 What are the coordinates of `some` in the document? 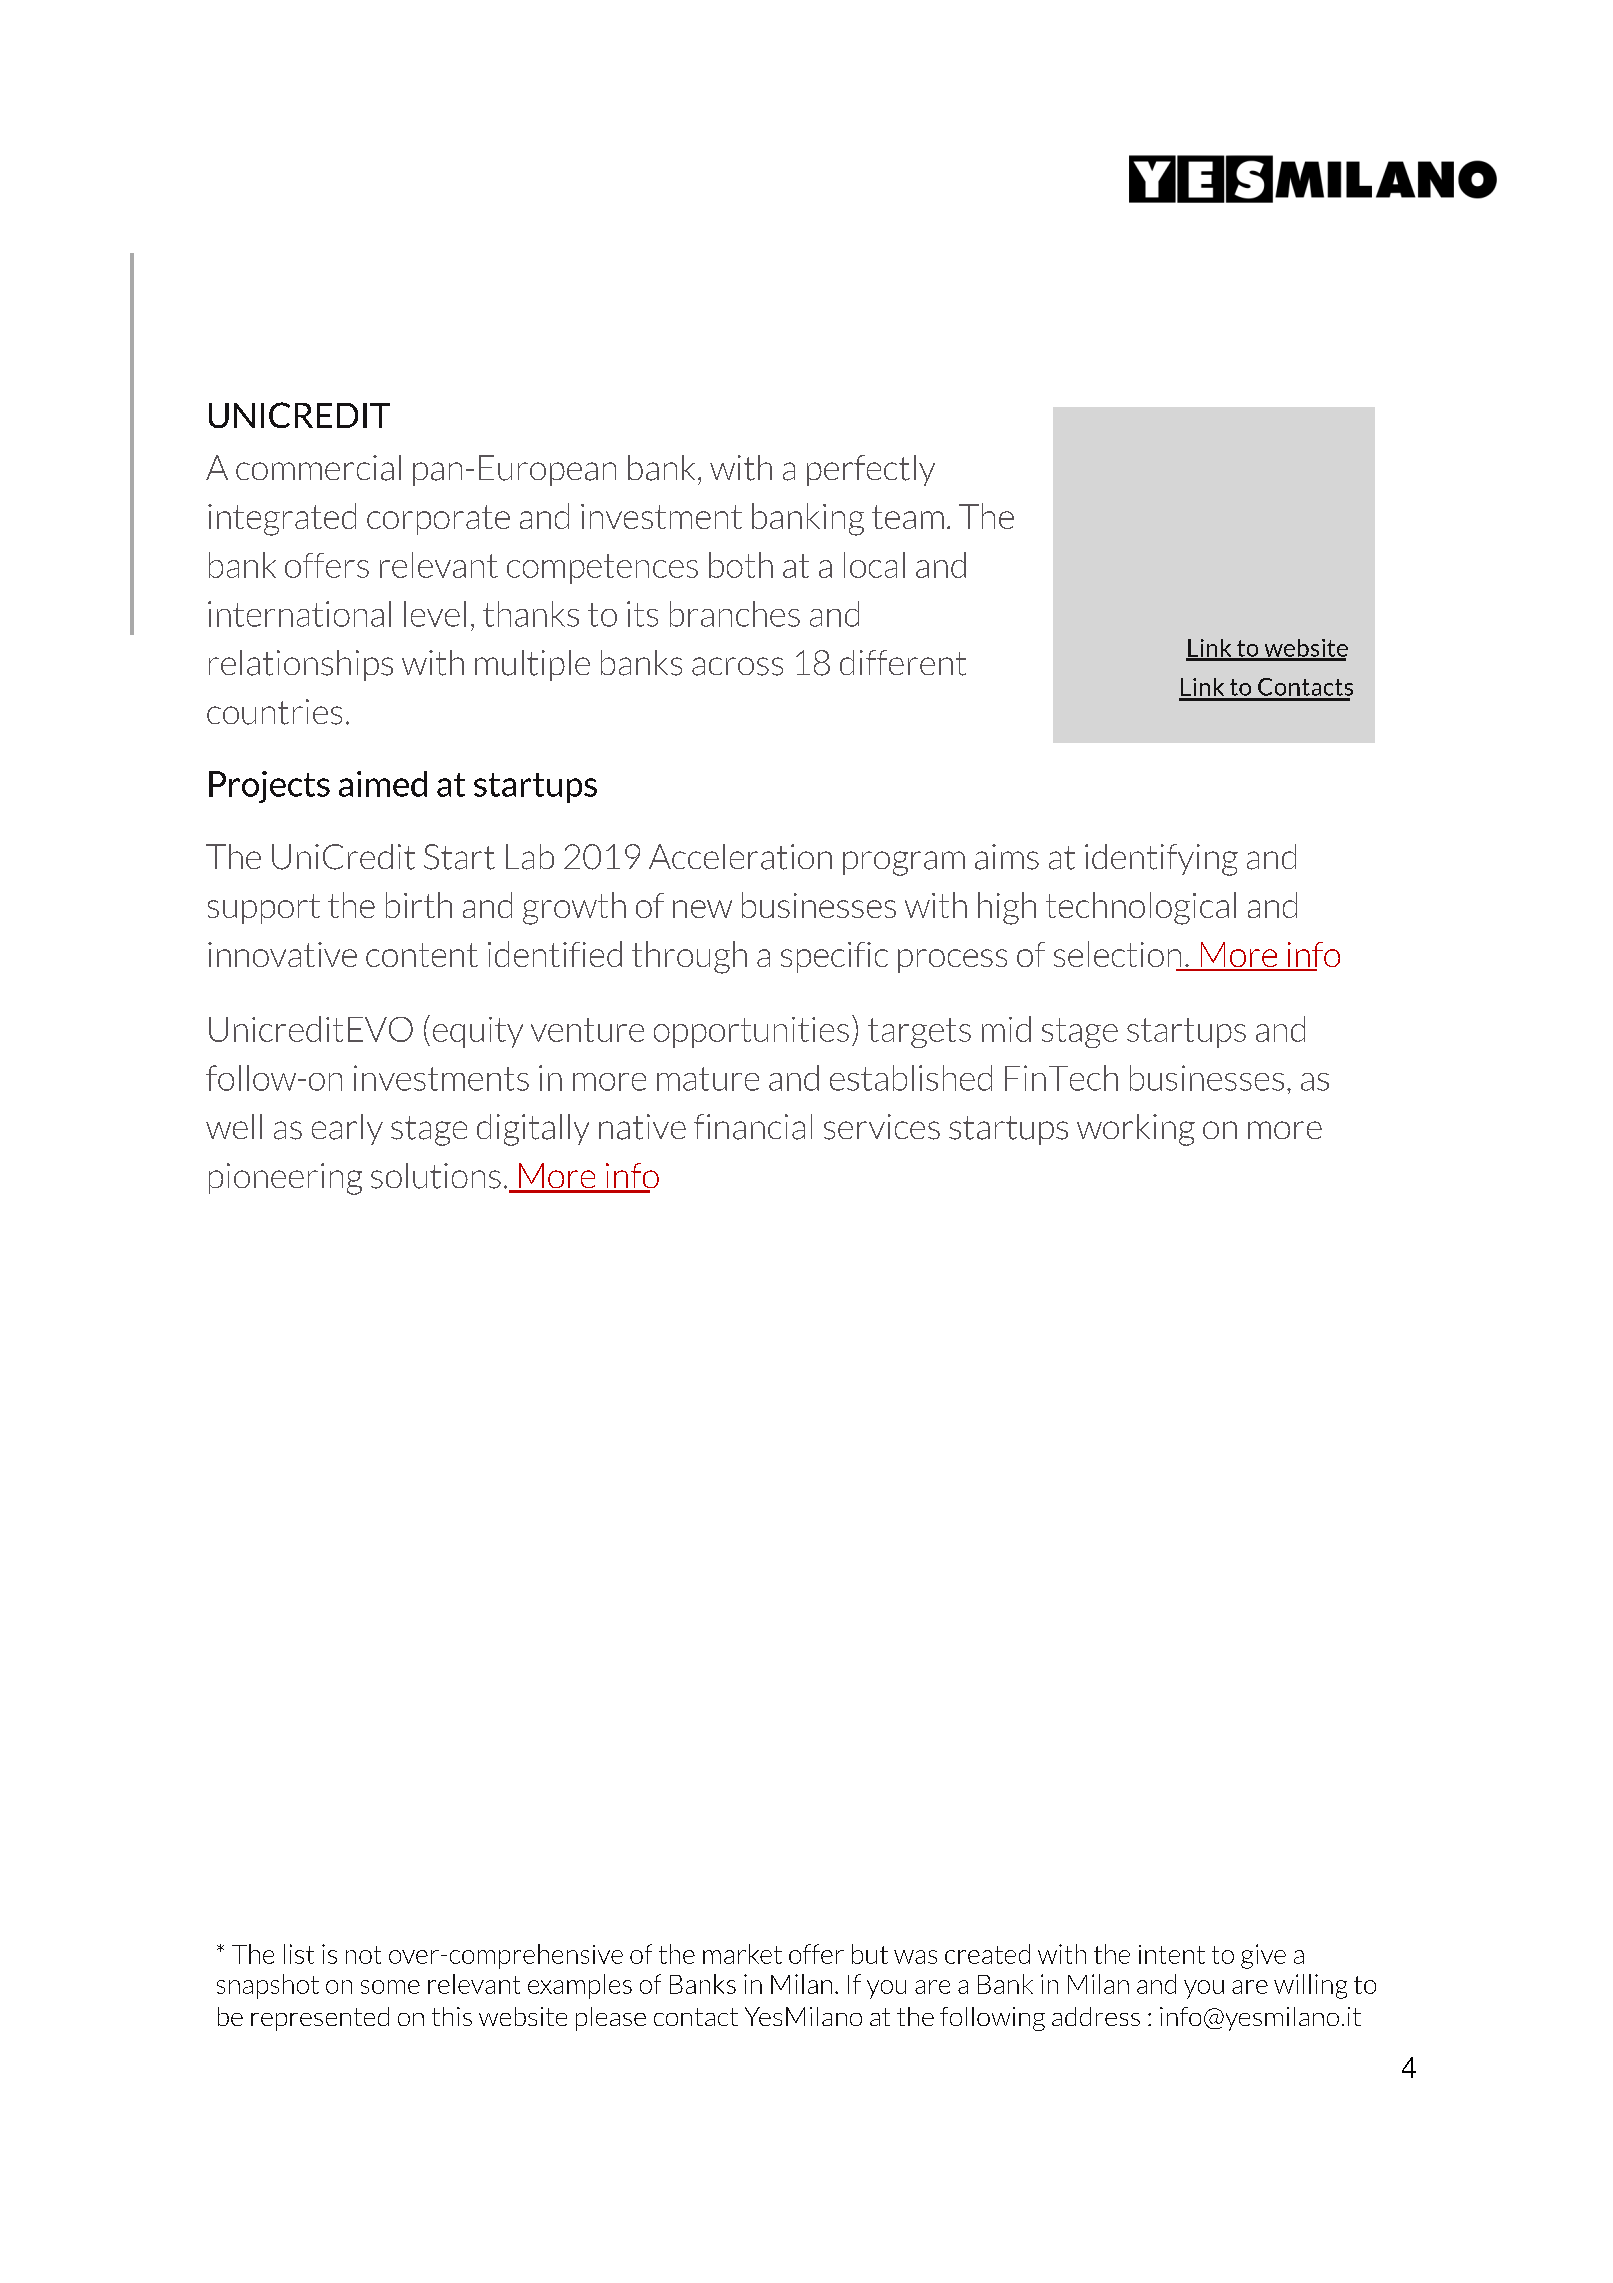 It's located at (390, 1987).
